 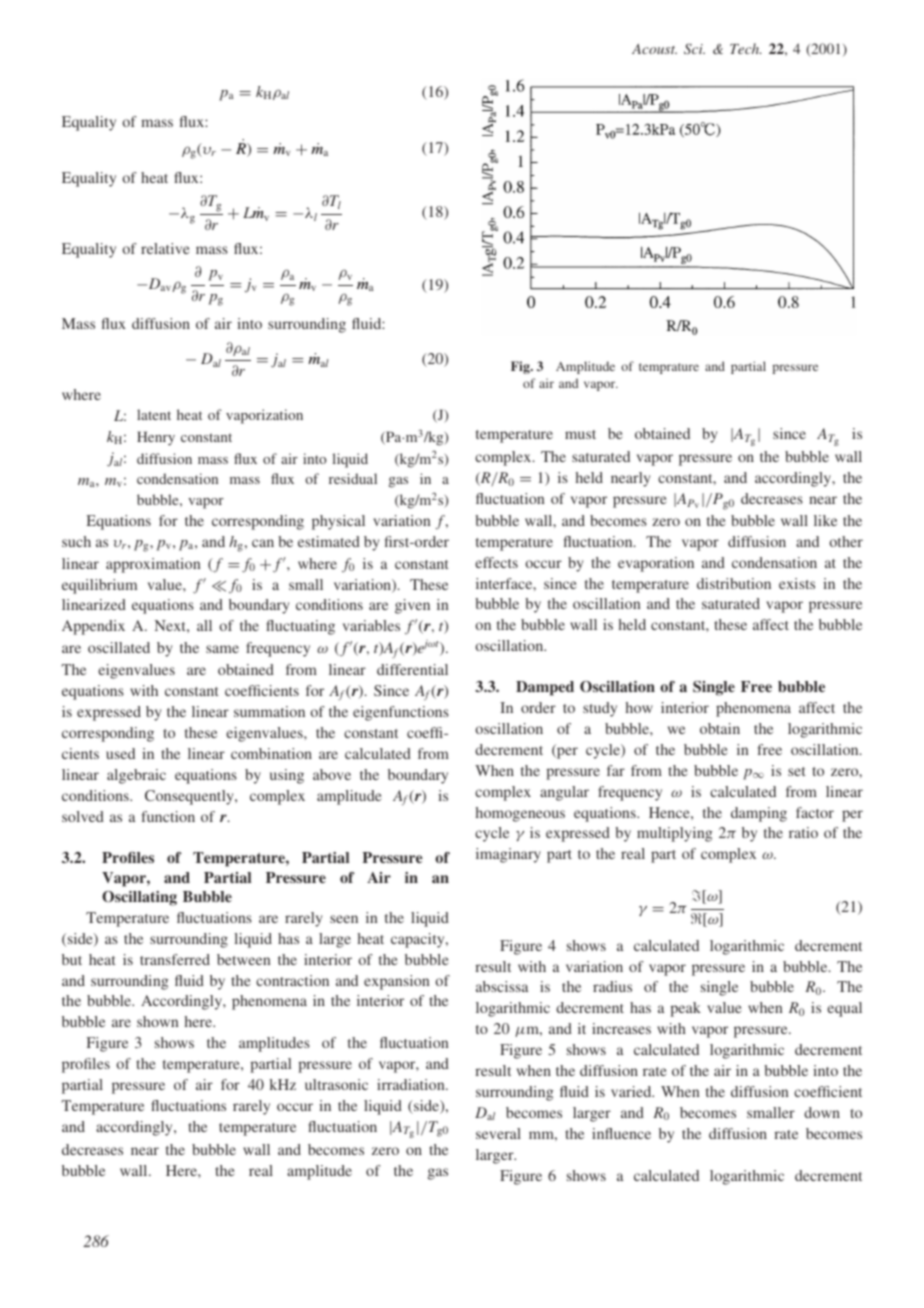 I want to click on Acoust, so click(x=654, y=49).
